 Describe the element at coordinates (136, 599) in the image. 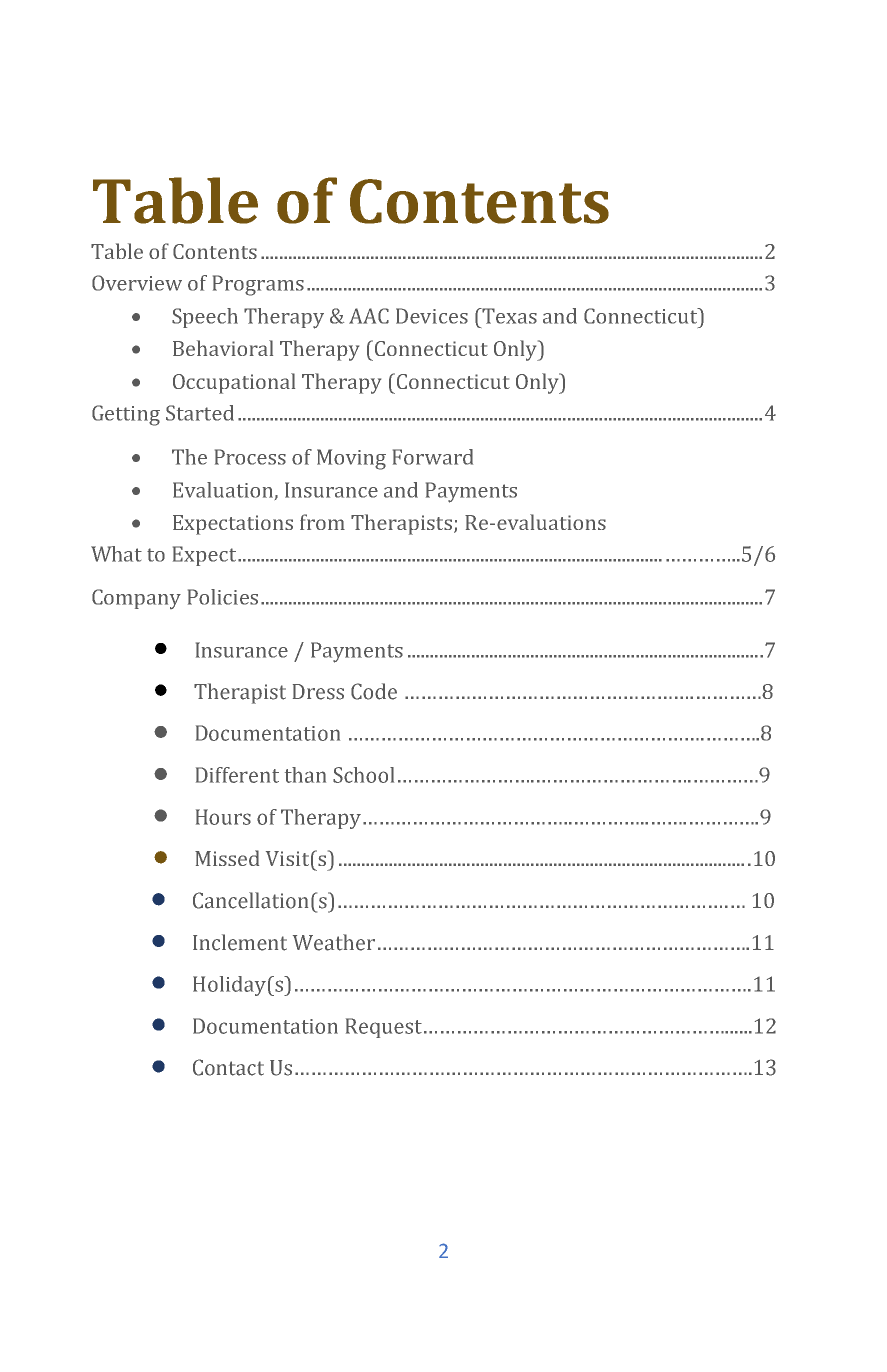

I see `Company` at that location.
